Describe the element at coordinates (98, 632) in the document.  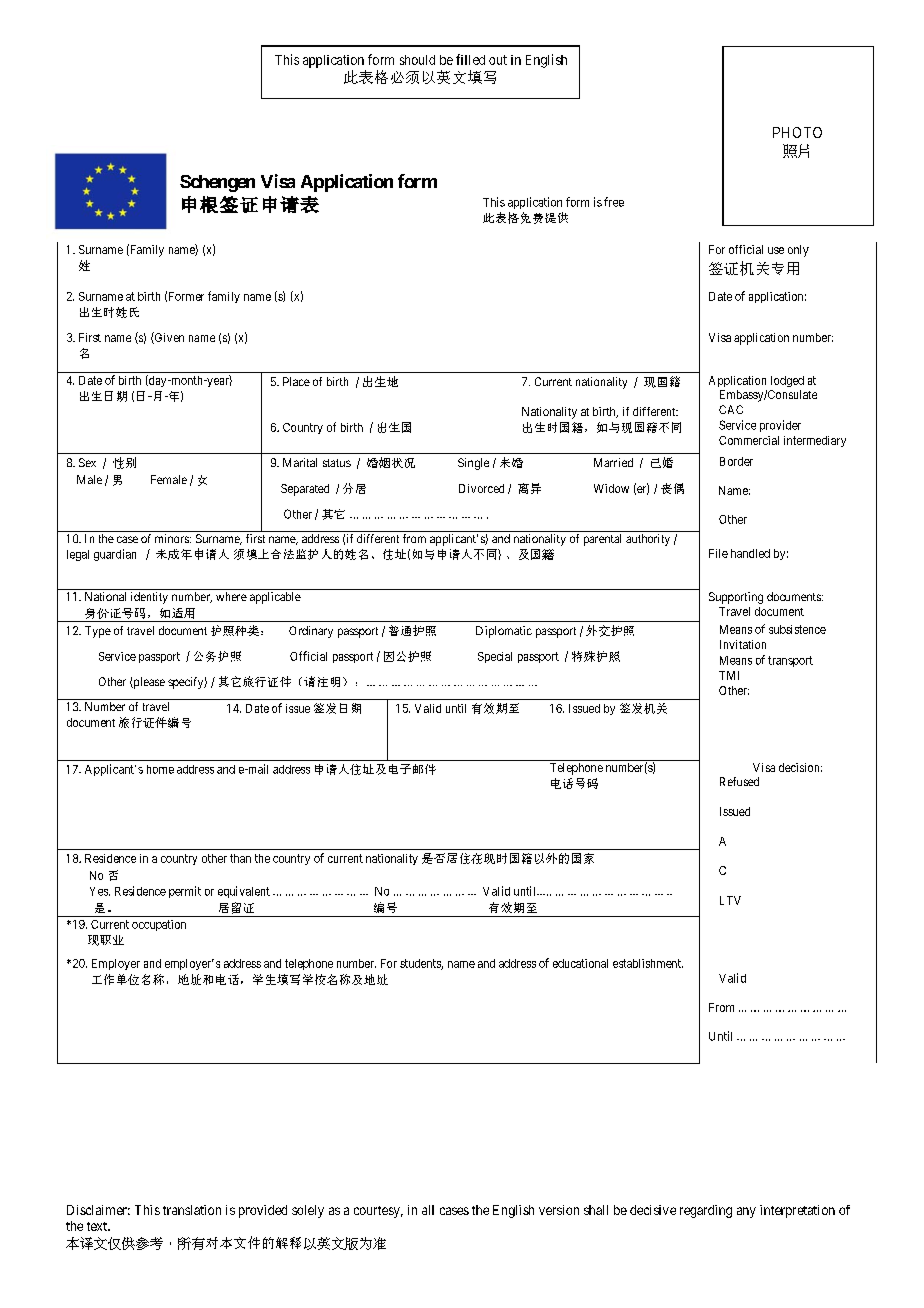
I see `Type` at that location.
